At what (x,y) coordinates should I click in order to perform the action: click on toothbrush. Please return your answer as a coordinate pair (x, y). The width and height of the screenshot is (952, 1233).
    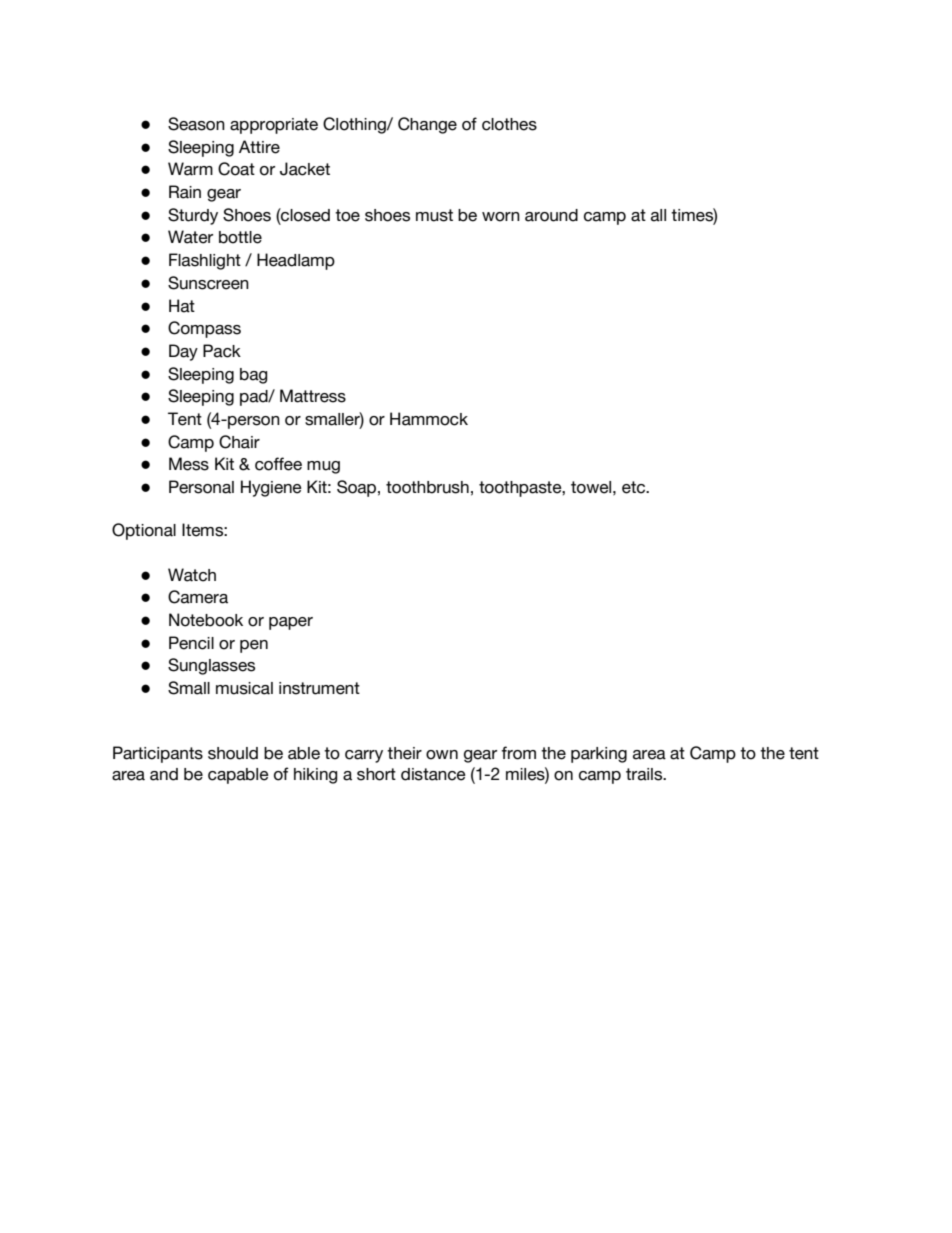
    Looking at the image, I should click on (427, 487).
